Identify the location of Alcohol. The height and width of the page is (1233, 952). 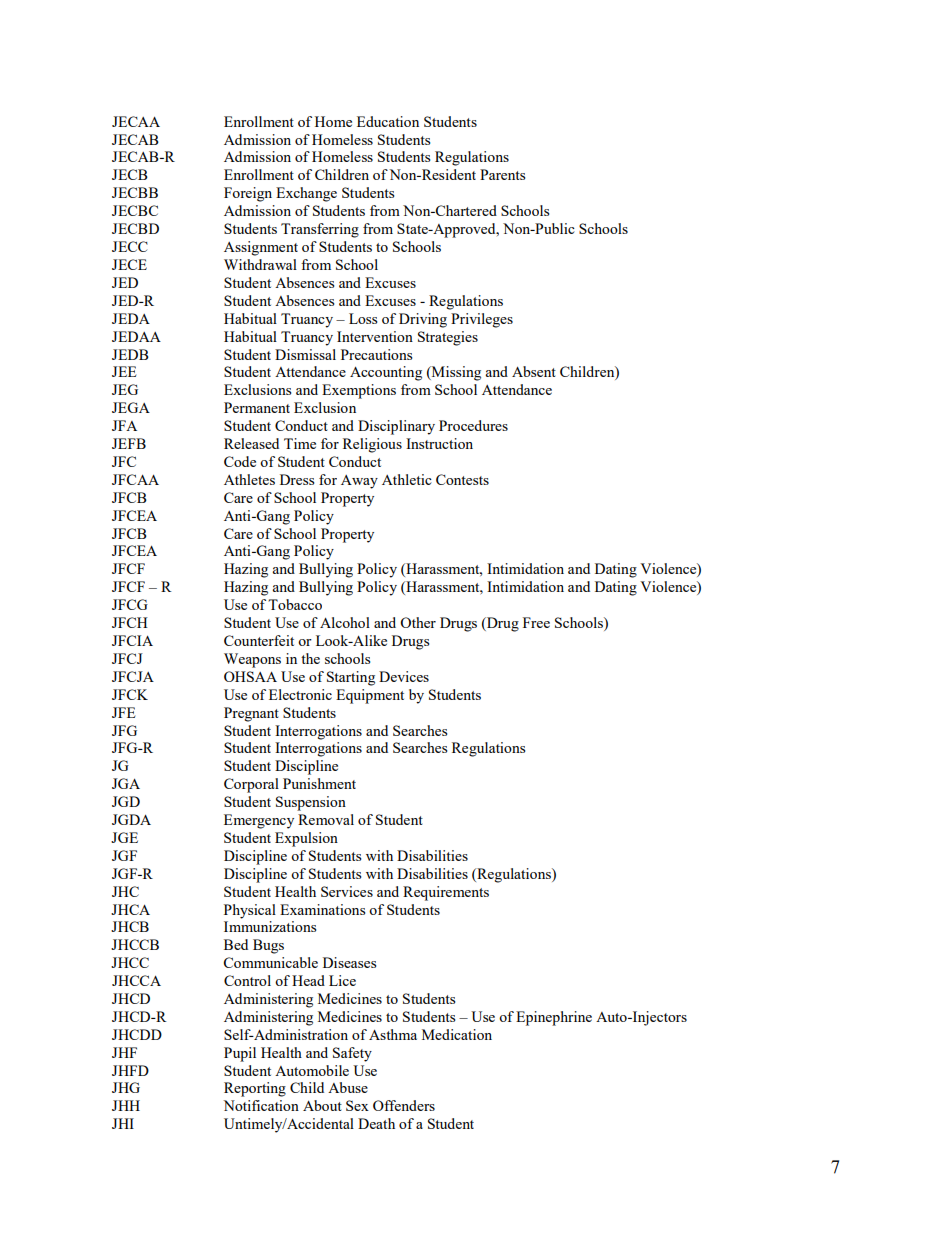
(345, 622).
